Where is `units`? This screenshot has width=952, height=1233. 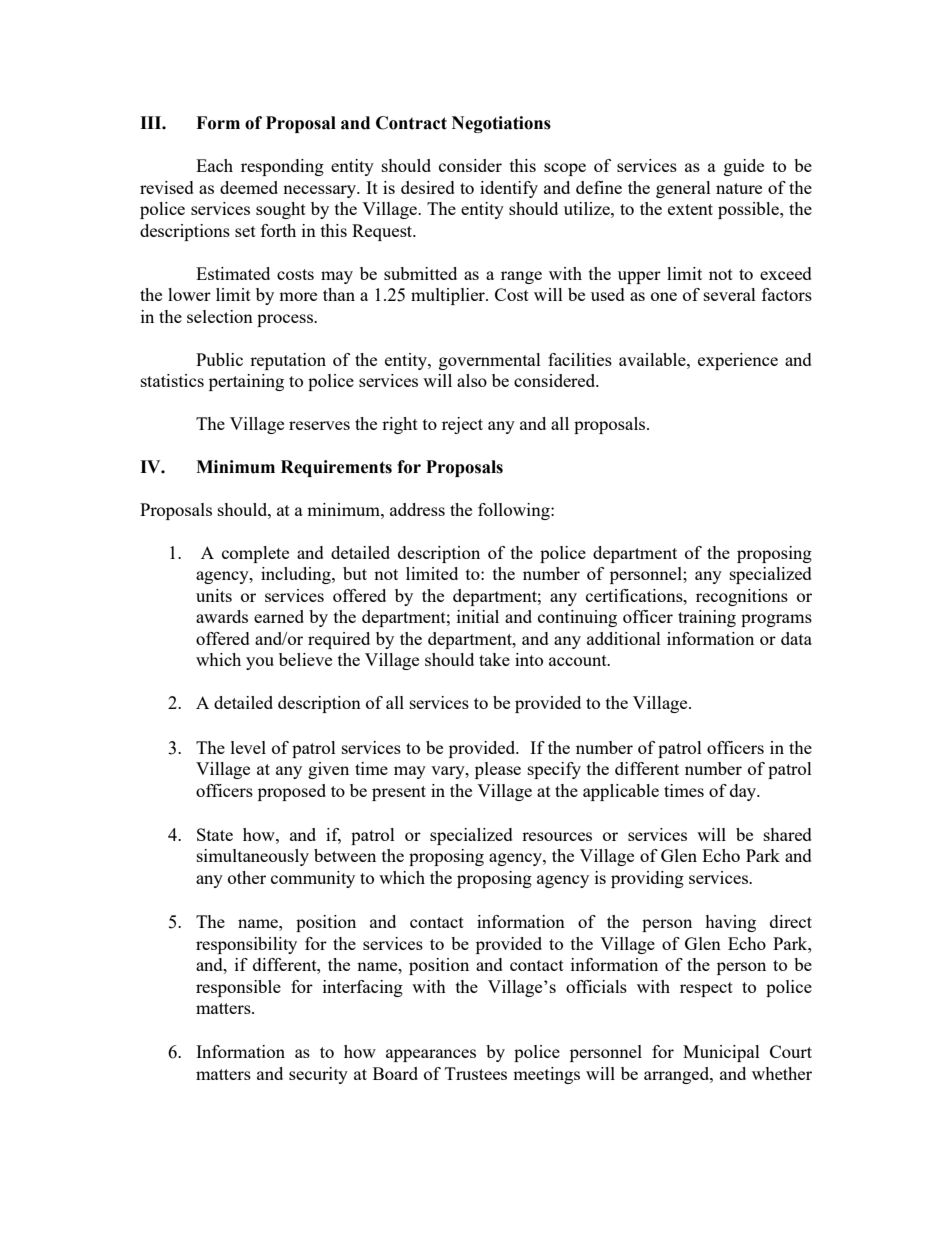
units is located at coordinates (214, 595).
